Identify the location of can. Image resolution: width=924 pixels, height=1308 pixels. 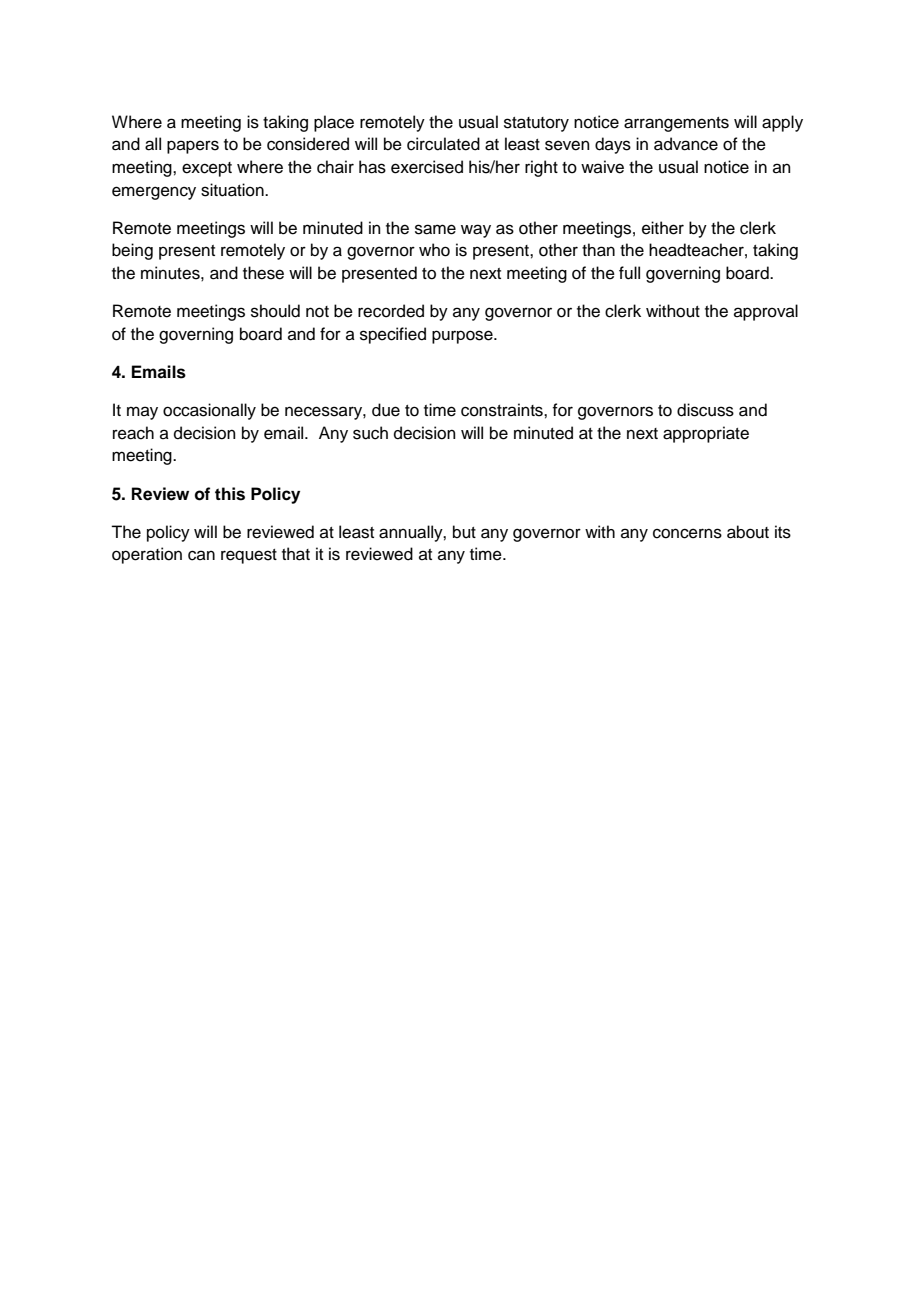
(201, 555).
